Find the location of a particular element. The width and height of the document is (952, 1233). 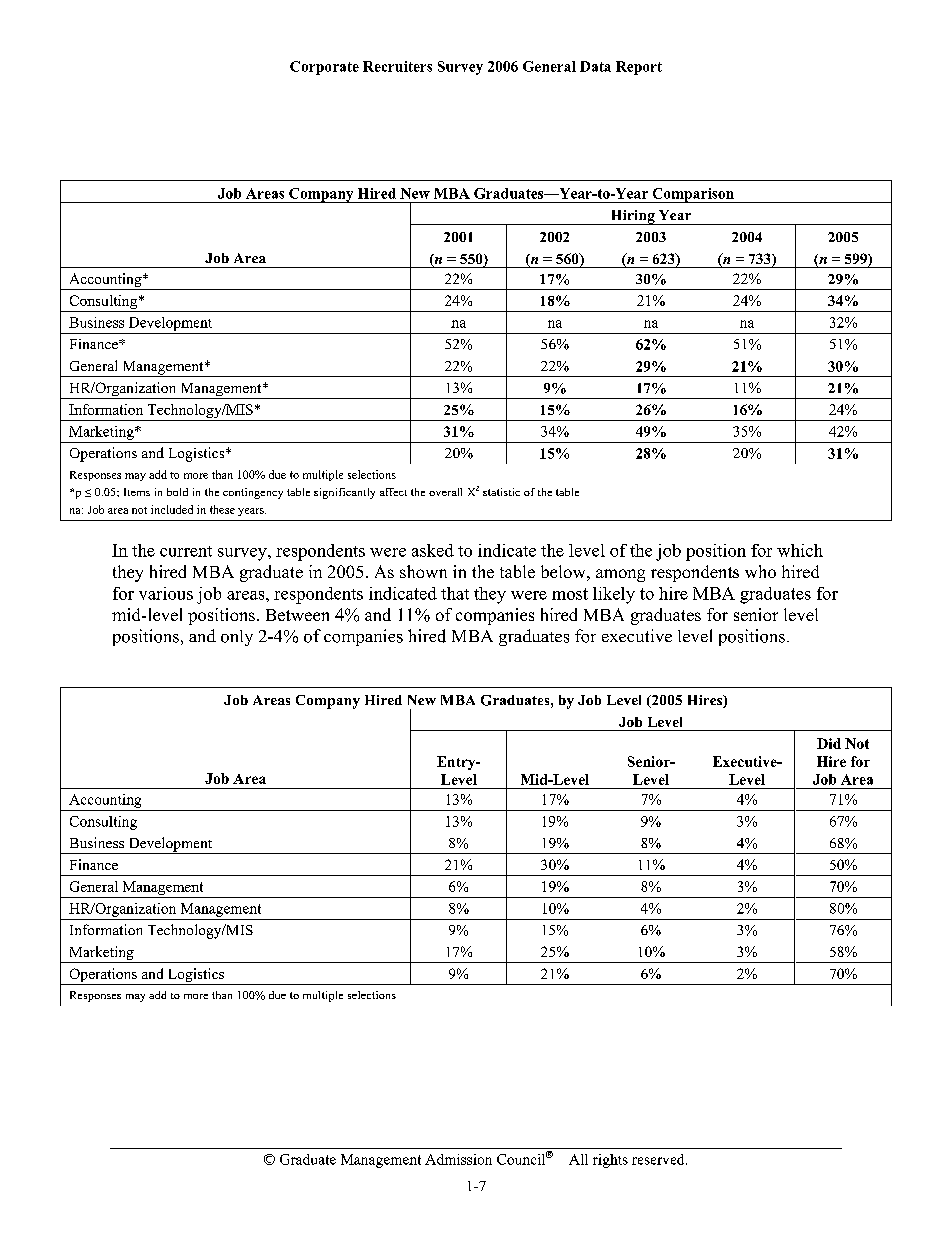

who is located at coordinates (760, 571).
